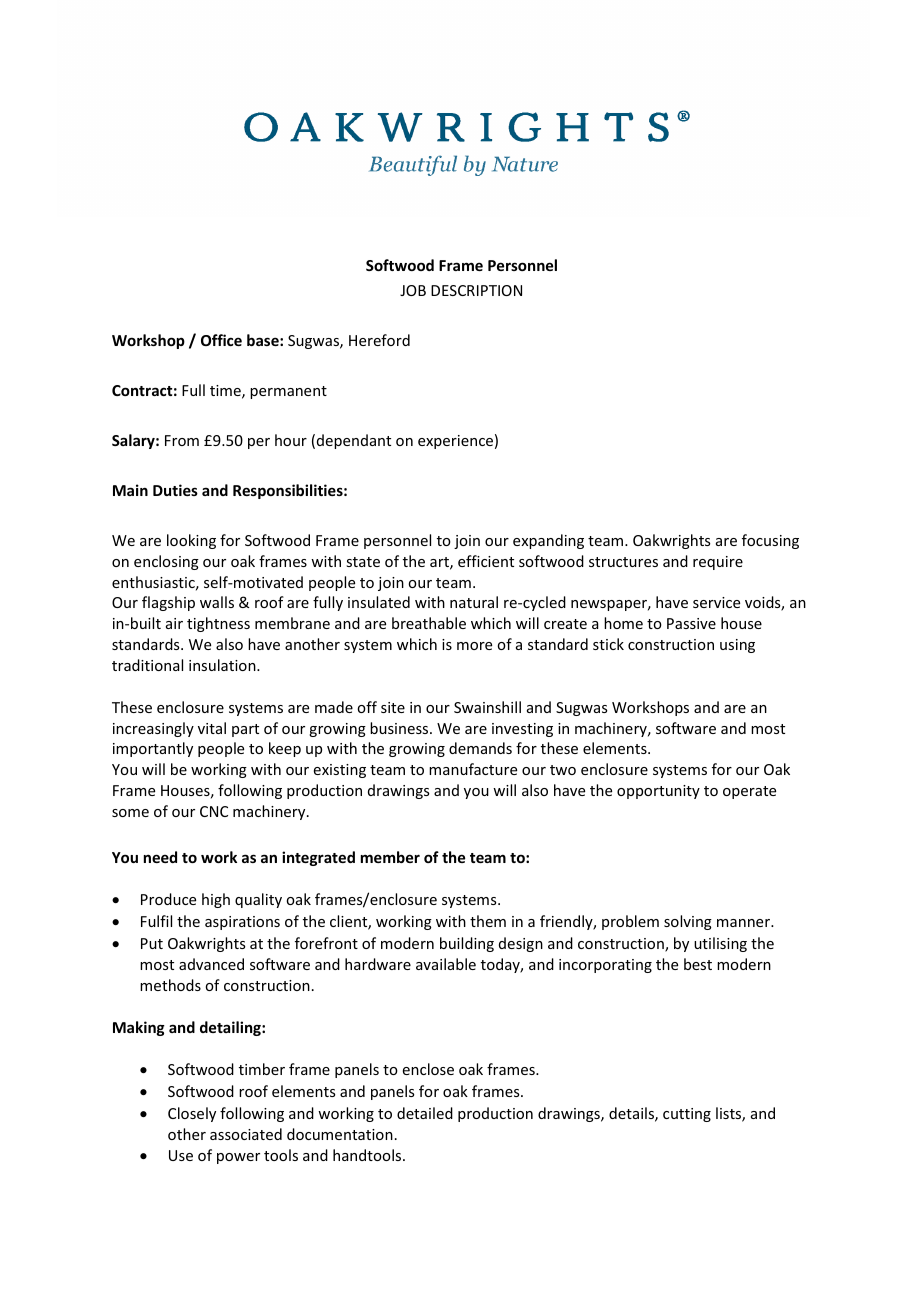 This screenshot has width=924, height=1308. What do you see at coordinates (688, 922) in the screenshot?
I see `solving` at bounding box center [688, 922].
